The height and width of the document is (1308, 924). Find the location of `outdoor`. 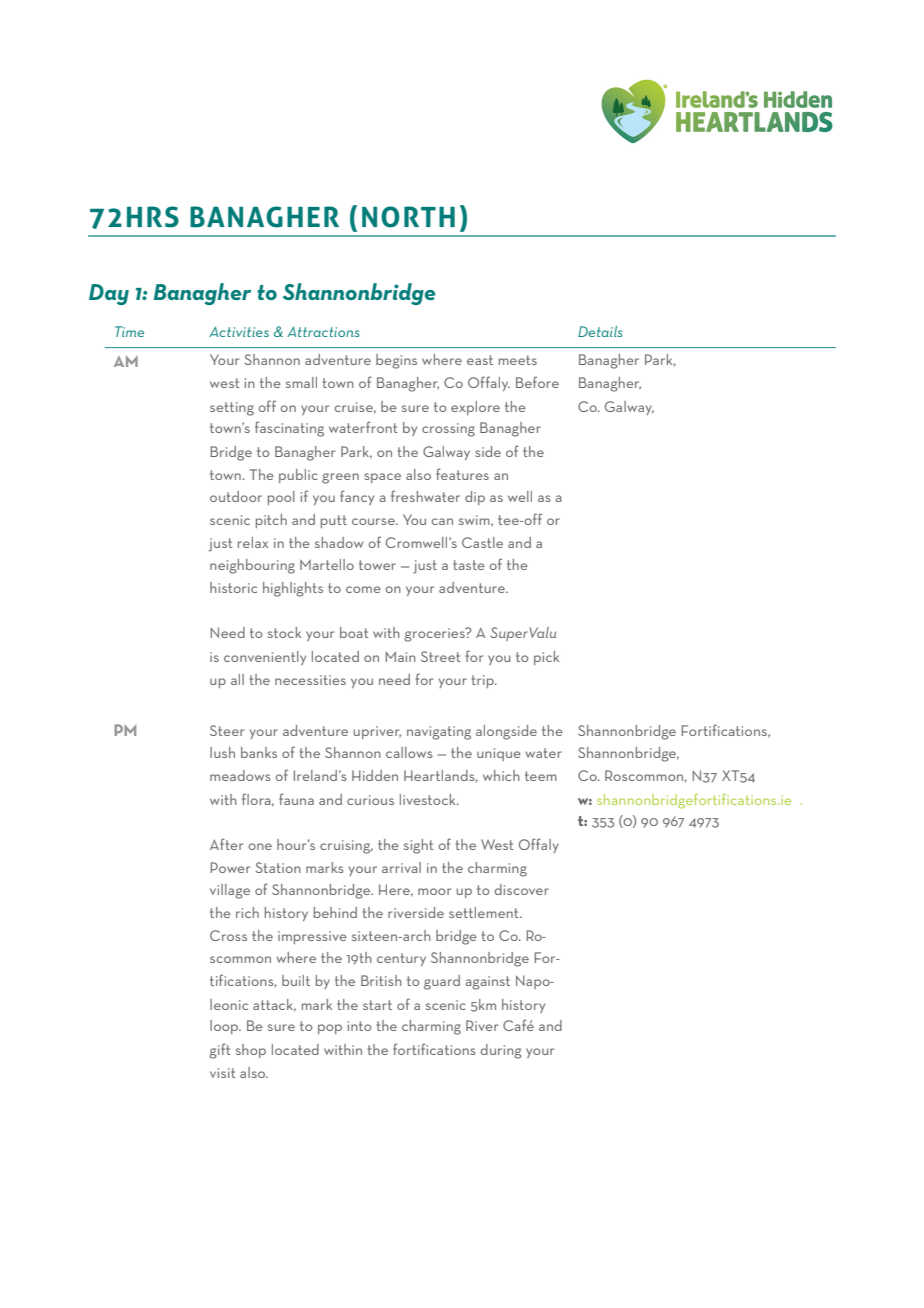

outdoor is located at coordinates (236, 496).
